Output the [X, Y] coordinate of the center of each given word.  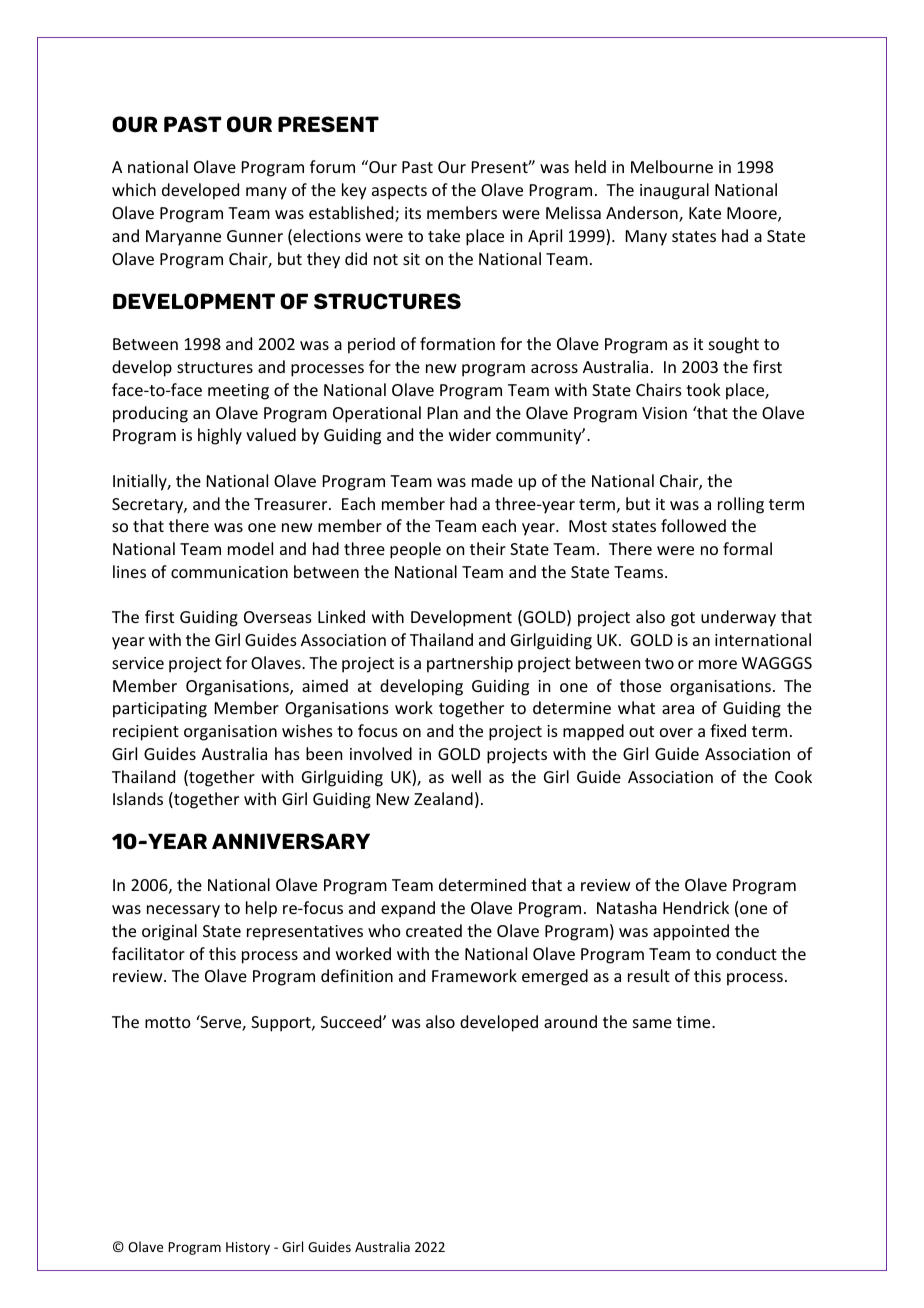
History [248, 1248]
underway [738, 618]
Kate [705, 213]
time [694, 1022]
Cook [793, 776]
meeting [238, 392]
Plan [443, 412]
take [444, 235]
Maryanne [183, 238]
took [703, 389]
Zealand [443, 798]
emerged [555, 977]
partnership [470, 664]
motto [168, 1022]
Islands [138, 798]
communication [229, 572]
